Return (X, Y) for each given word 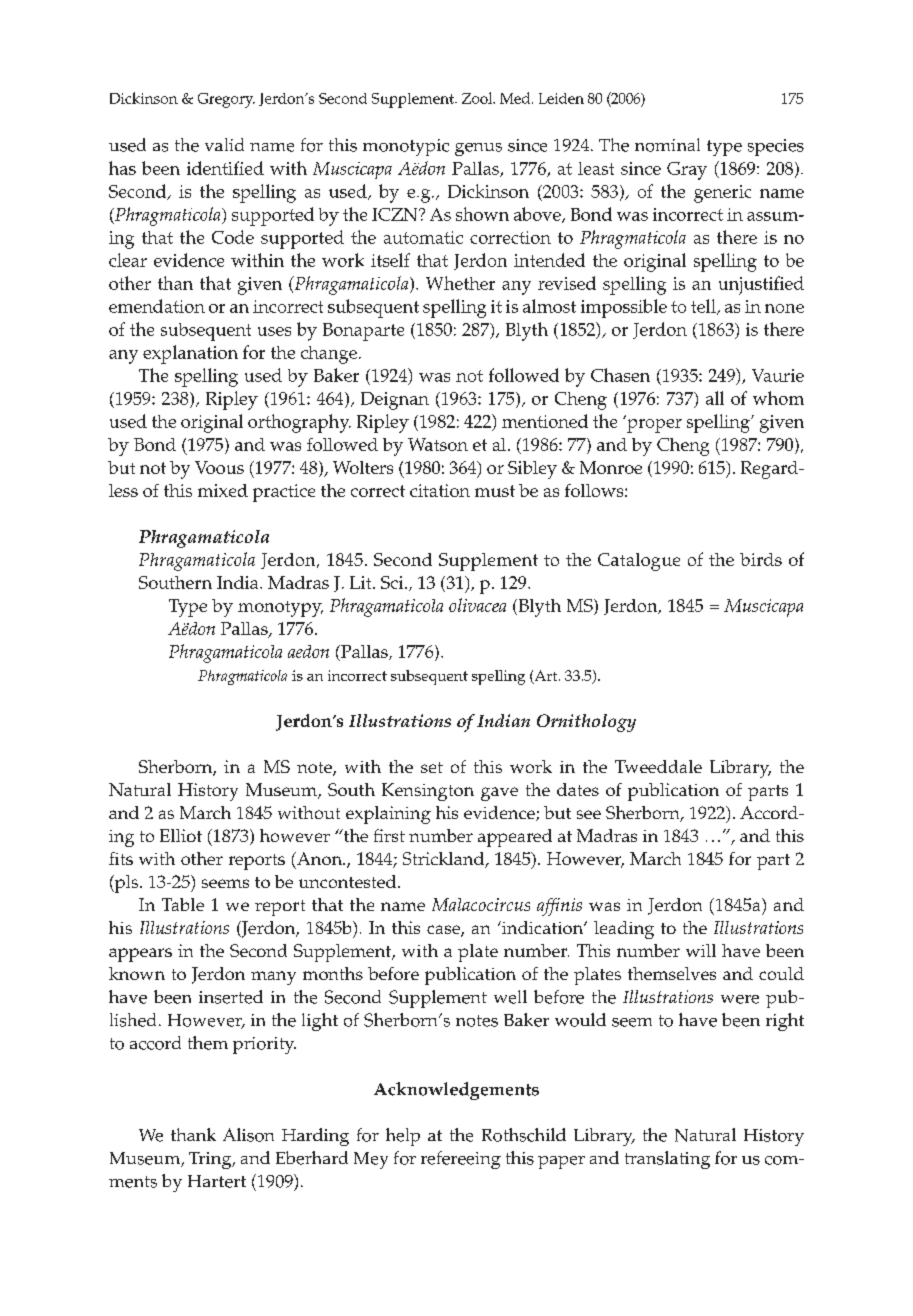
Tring (211, 1160)
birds (761, 559)
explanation (190, 354)
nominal (667, 145)
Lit (362, 582)
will (701, 950)
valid (224, 144)
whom (778, 398)
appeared (515, 838)
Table (183, 904)
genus (478, 149)
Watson (438, 444)
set (432, 767)
